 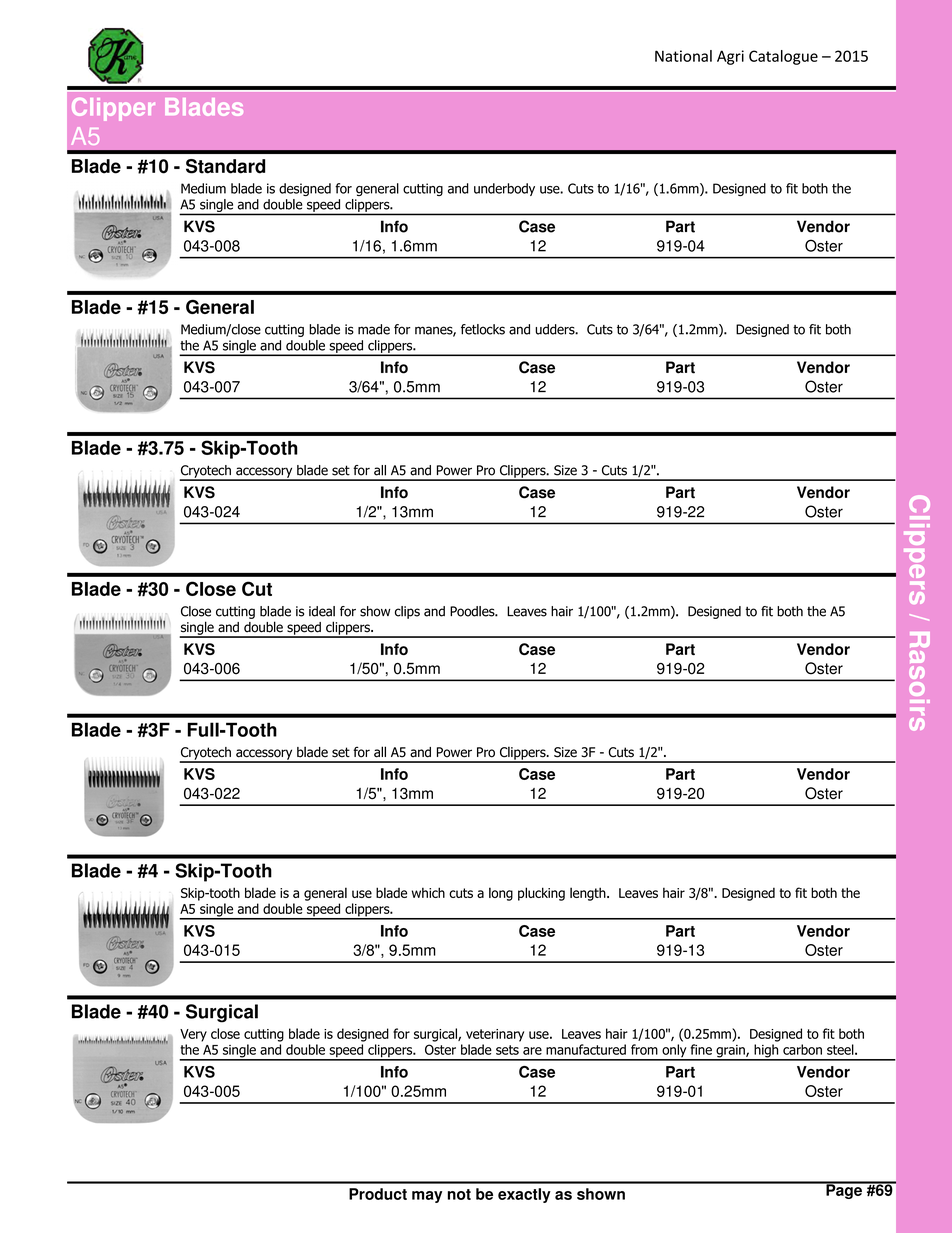 What do you see at coordinates (730, 57) in the screenshot?
I see `Agri` at bounding box center [730, 57].
